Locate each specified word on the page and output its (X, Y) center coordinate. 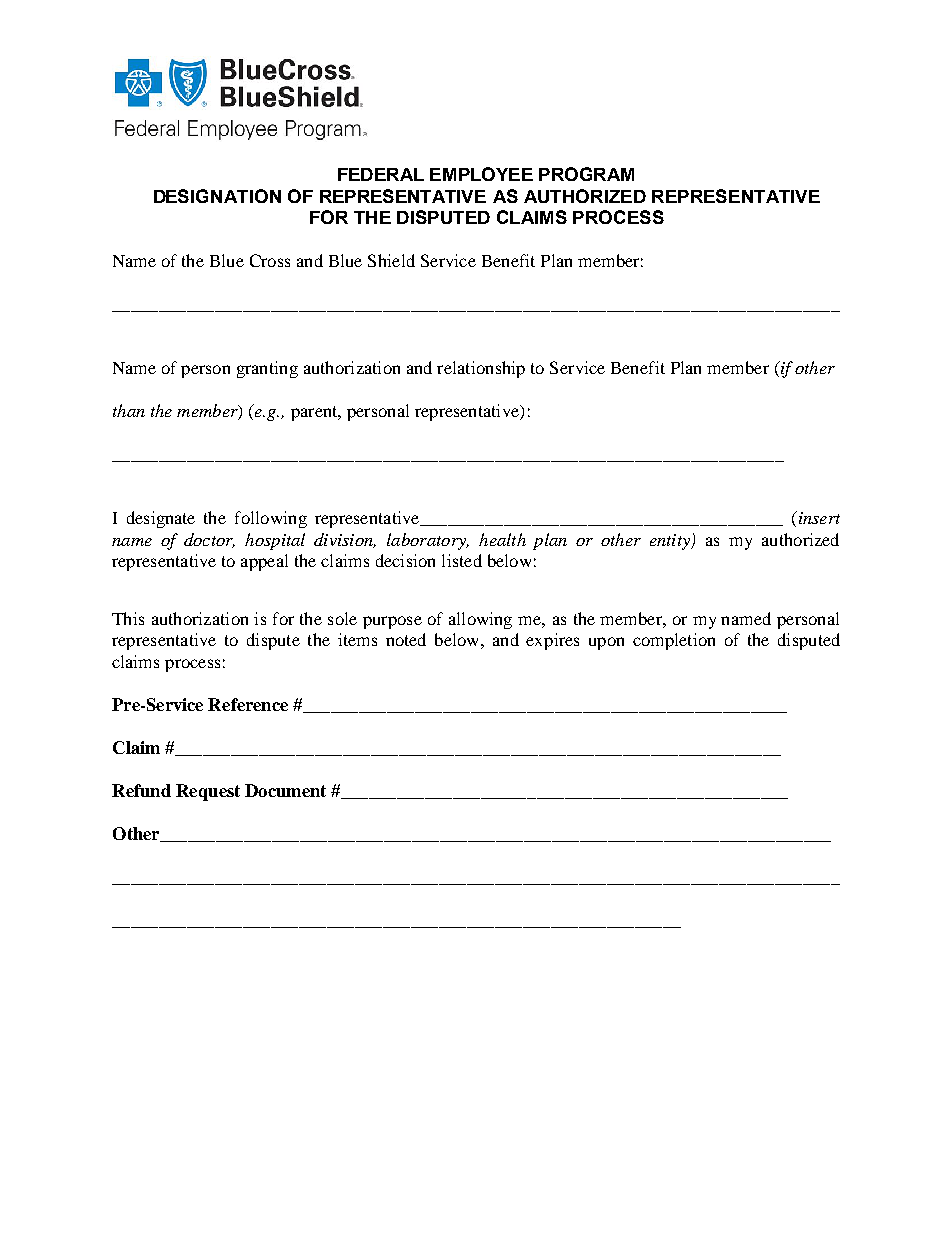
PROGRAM (586, 174)
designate (161, 519)
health (502, 539)
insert (818, 517)
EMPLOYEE (481, 174)
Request (208, 792)
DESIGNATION (217, 196)
